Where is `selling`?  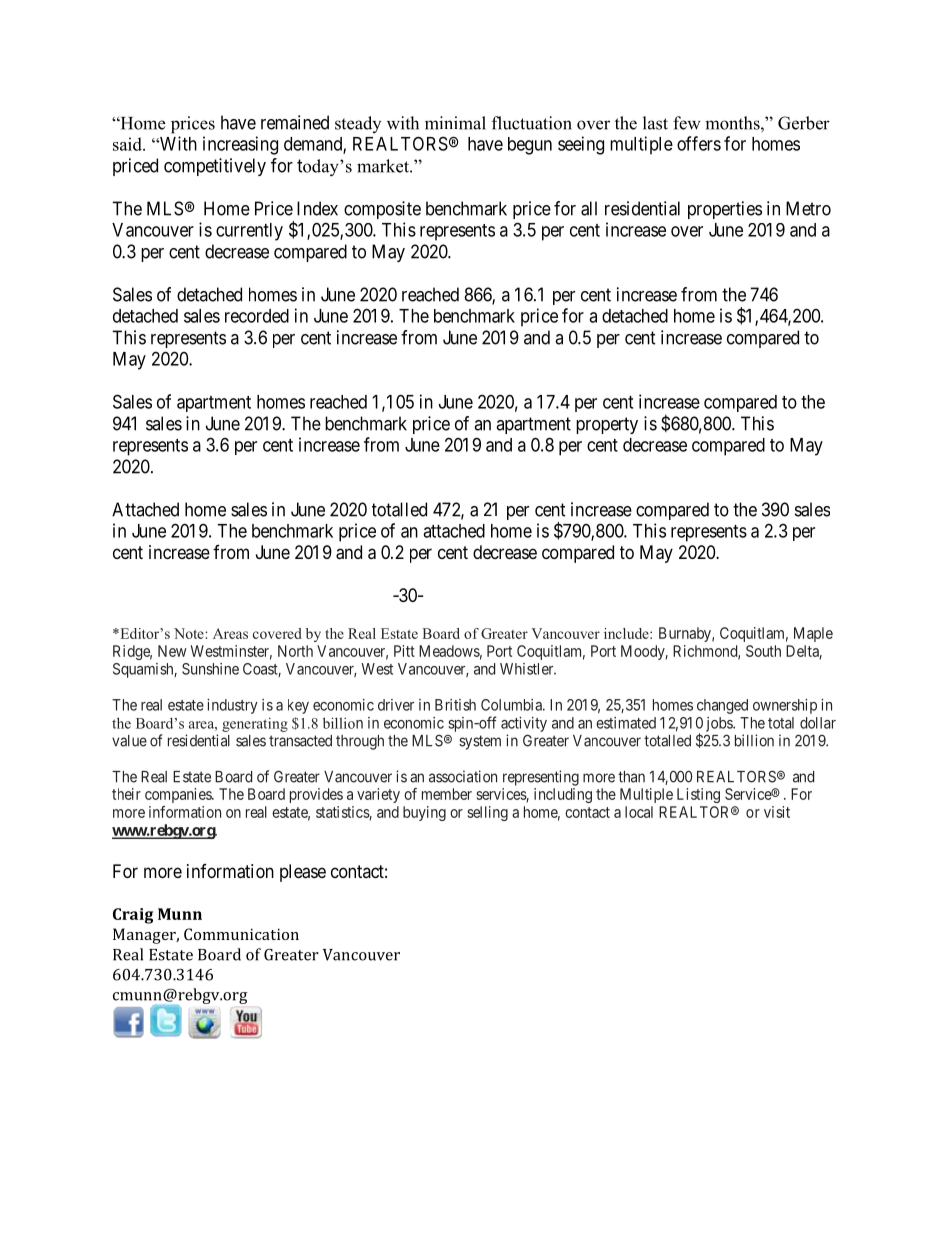
selling is located at coordinates (487, 813).
